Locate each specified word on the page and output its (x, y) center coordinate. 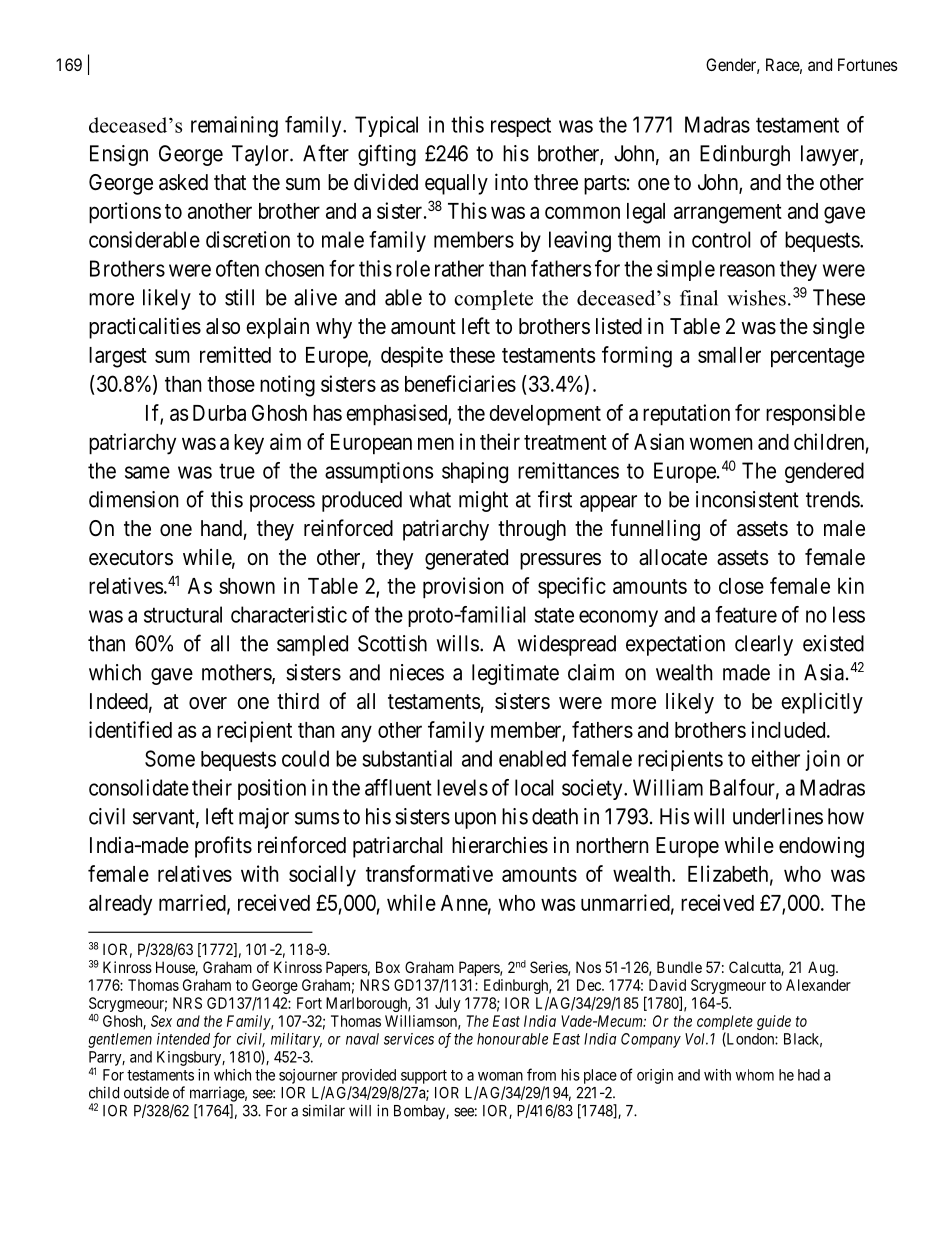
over (208, 703)
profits (223, 847)
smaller (729, 355)
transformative (429, 873)
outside (146, 1092)
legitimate (515, 674)
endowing (821, 847)
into (511, 181)
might (483, 501)
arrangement (728, 214)
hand (221, 528)
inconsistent (747, 499)
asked (183, 182)
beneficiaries (460, 383)
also (223, 326)
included (789, 729)
